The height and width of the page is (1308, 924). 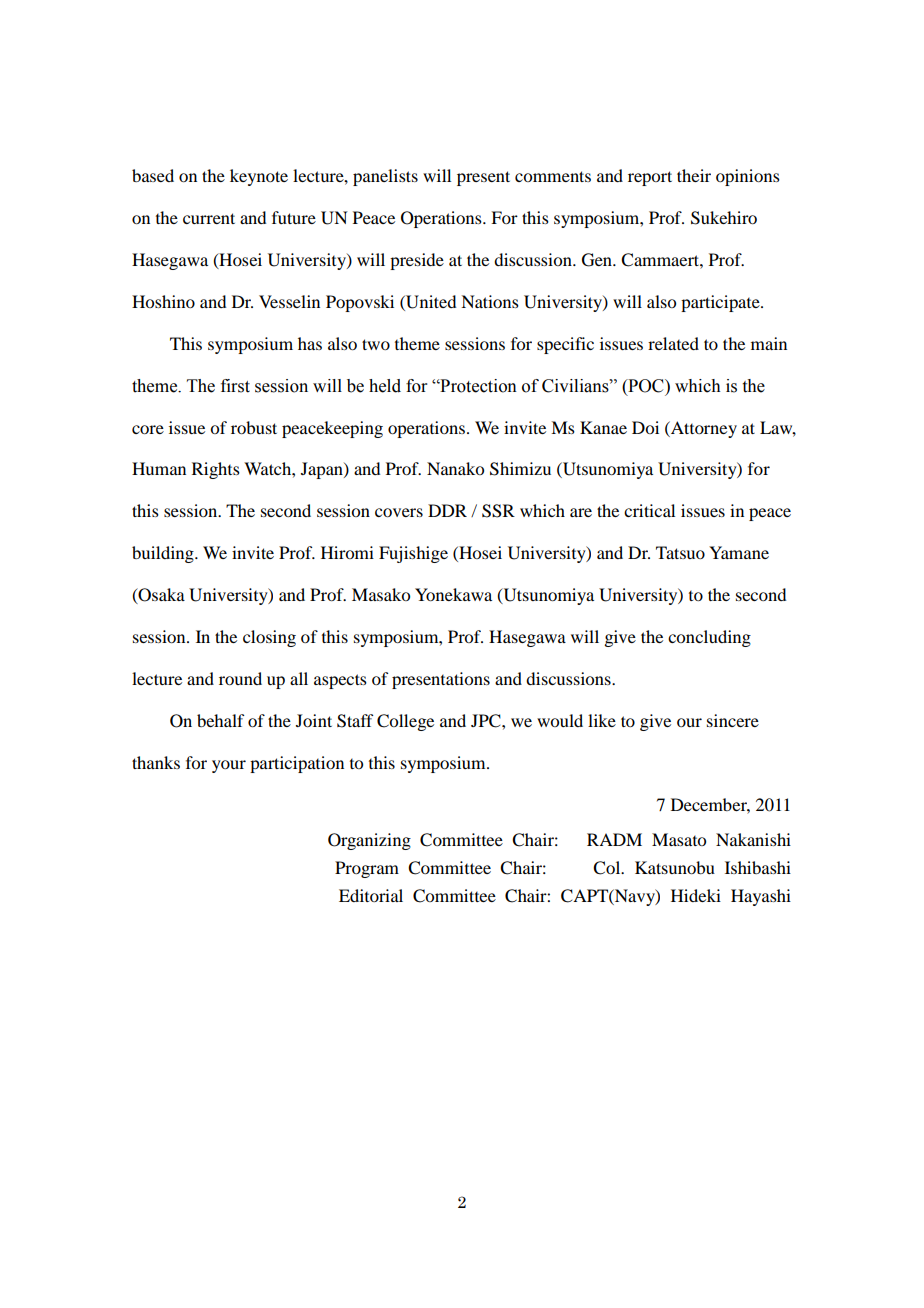 What do you see at coordinates (385, 177) in the page?
I see `panelists` at bounding box center [385, 177].
